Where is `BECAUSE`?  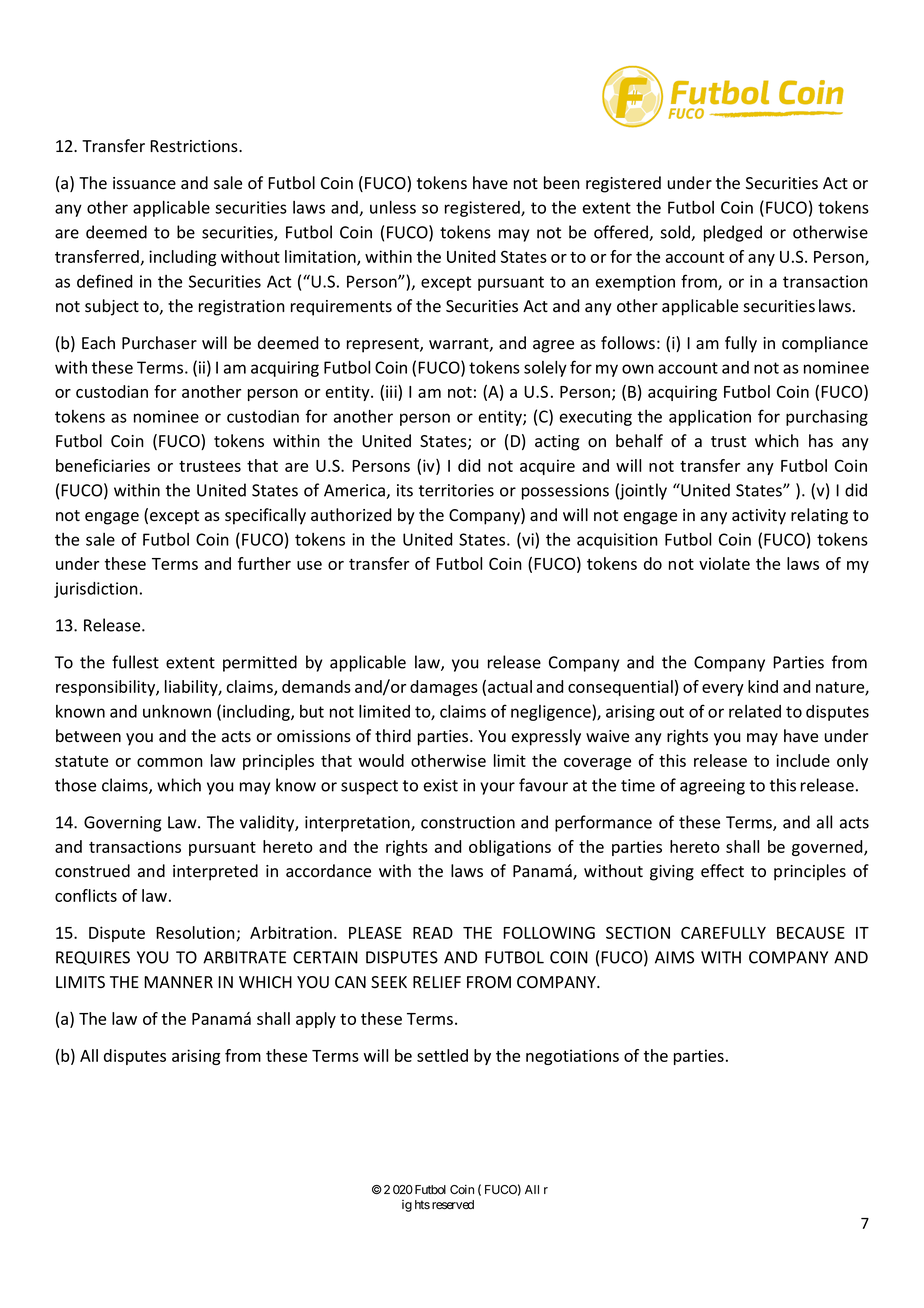 BECAUSE is located at coordinates (811, 932).
